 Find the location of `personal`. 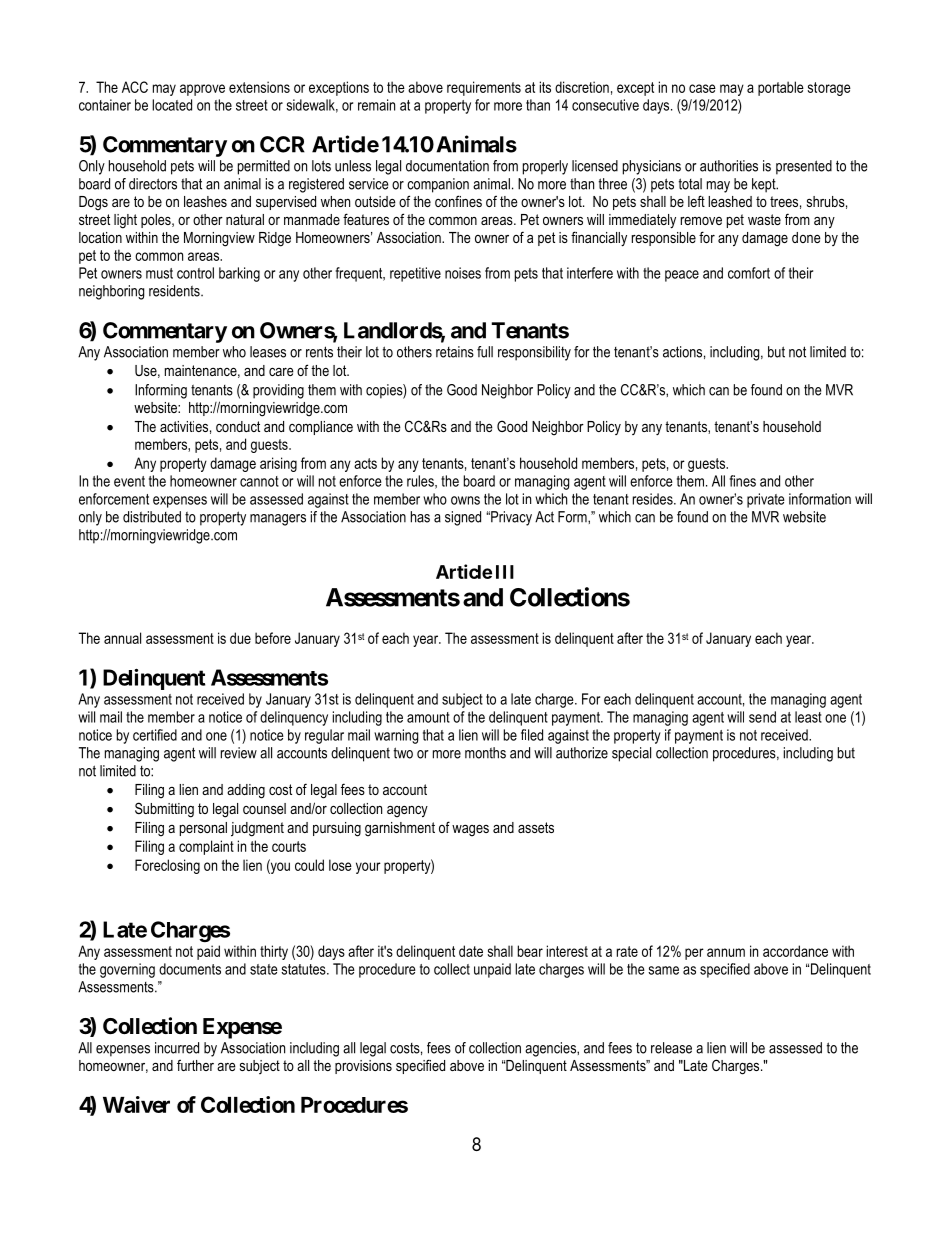

personal is located at coordinates (203, 829).
